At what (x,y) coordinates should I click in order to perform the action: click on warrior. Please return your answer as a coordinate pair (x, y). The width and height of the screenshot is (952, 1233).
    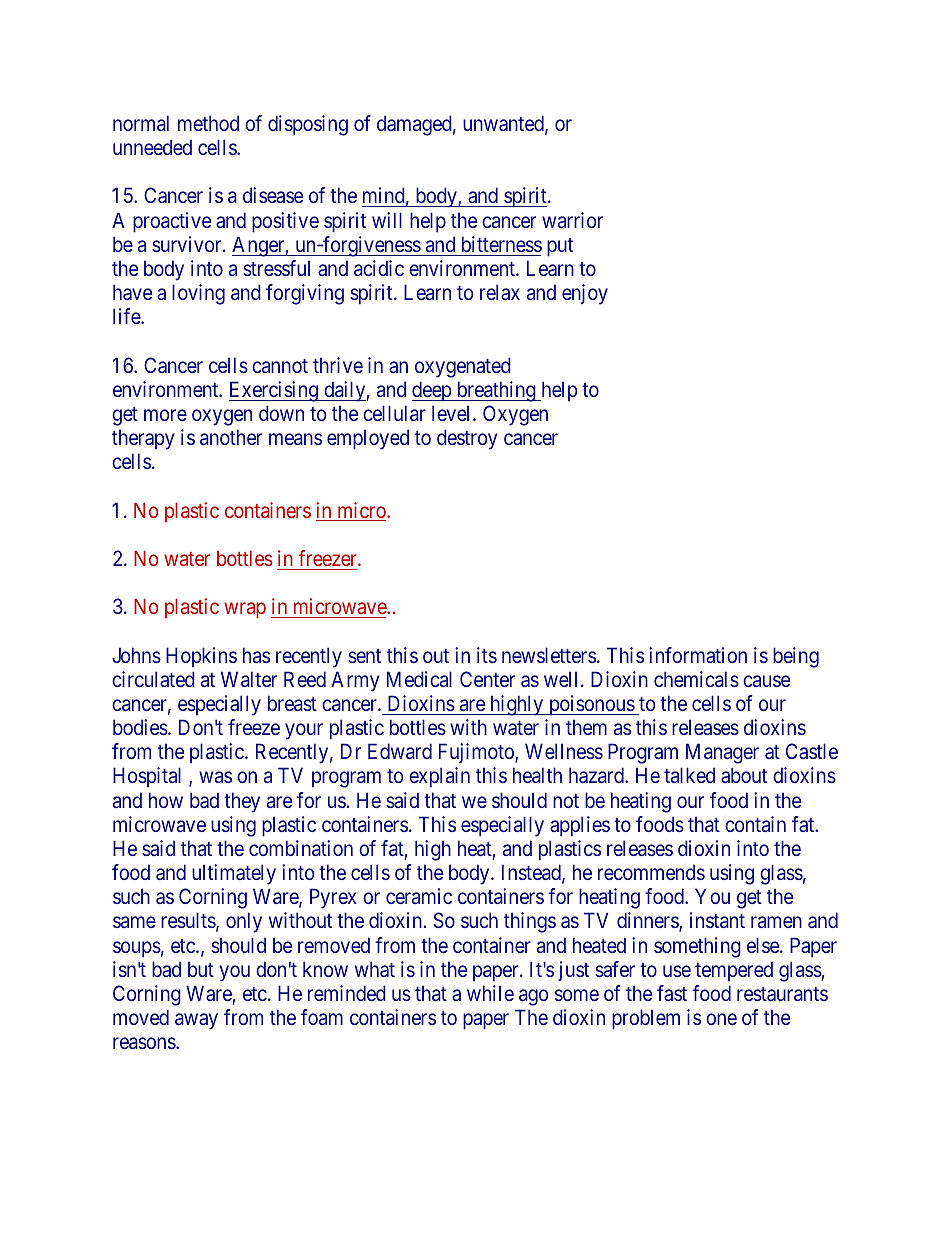
    Looking at the image, I should click on (572, 220).
